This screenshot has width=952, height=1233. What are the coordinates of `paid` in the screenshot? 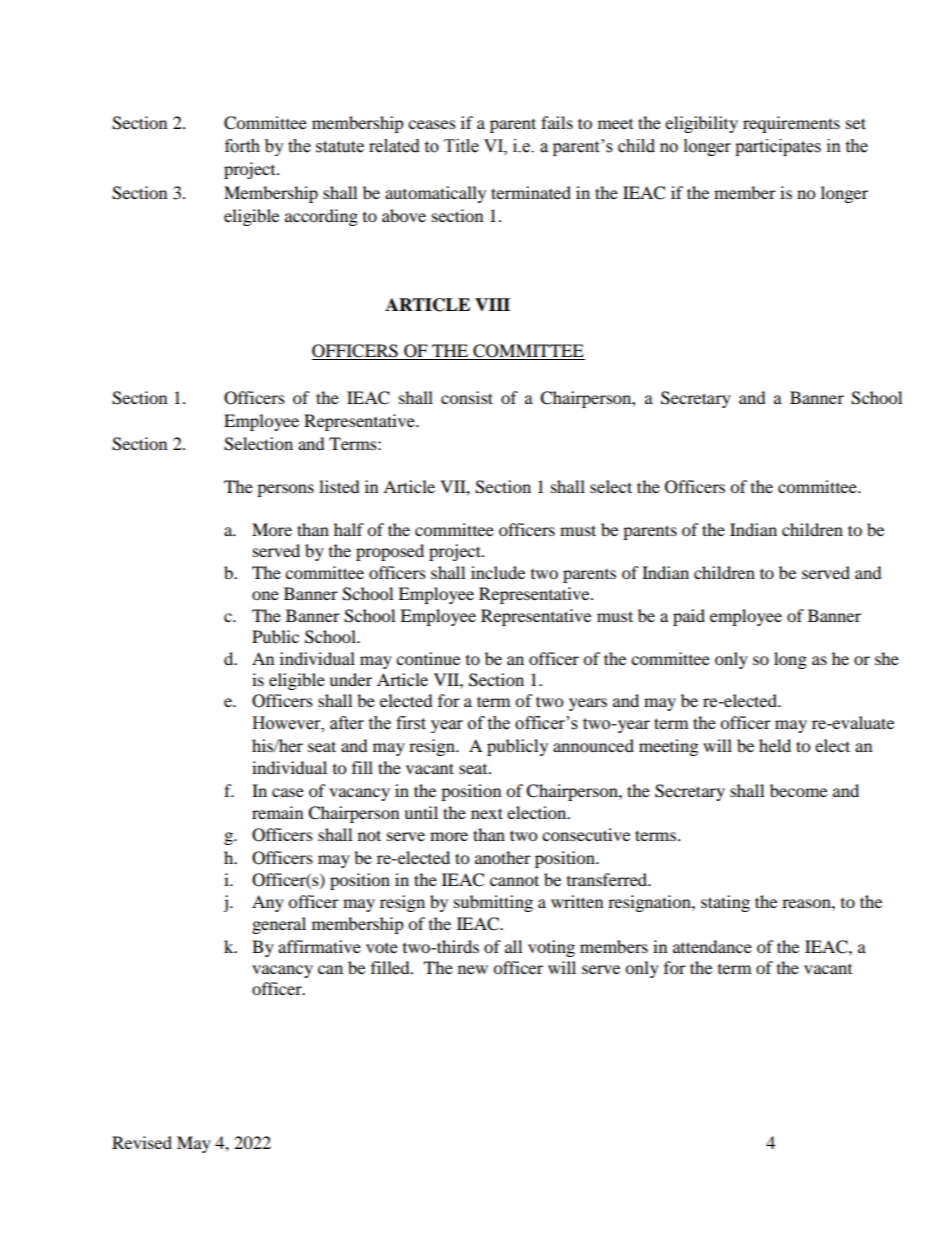 It's located at (689, 617).
